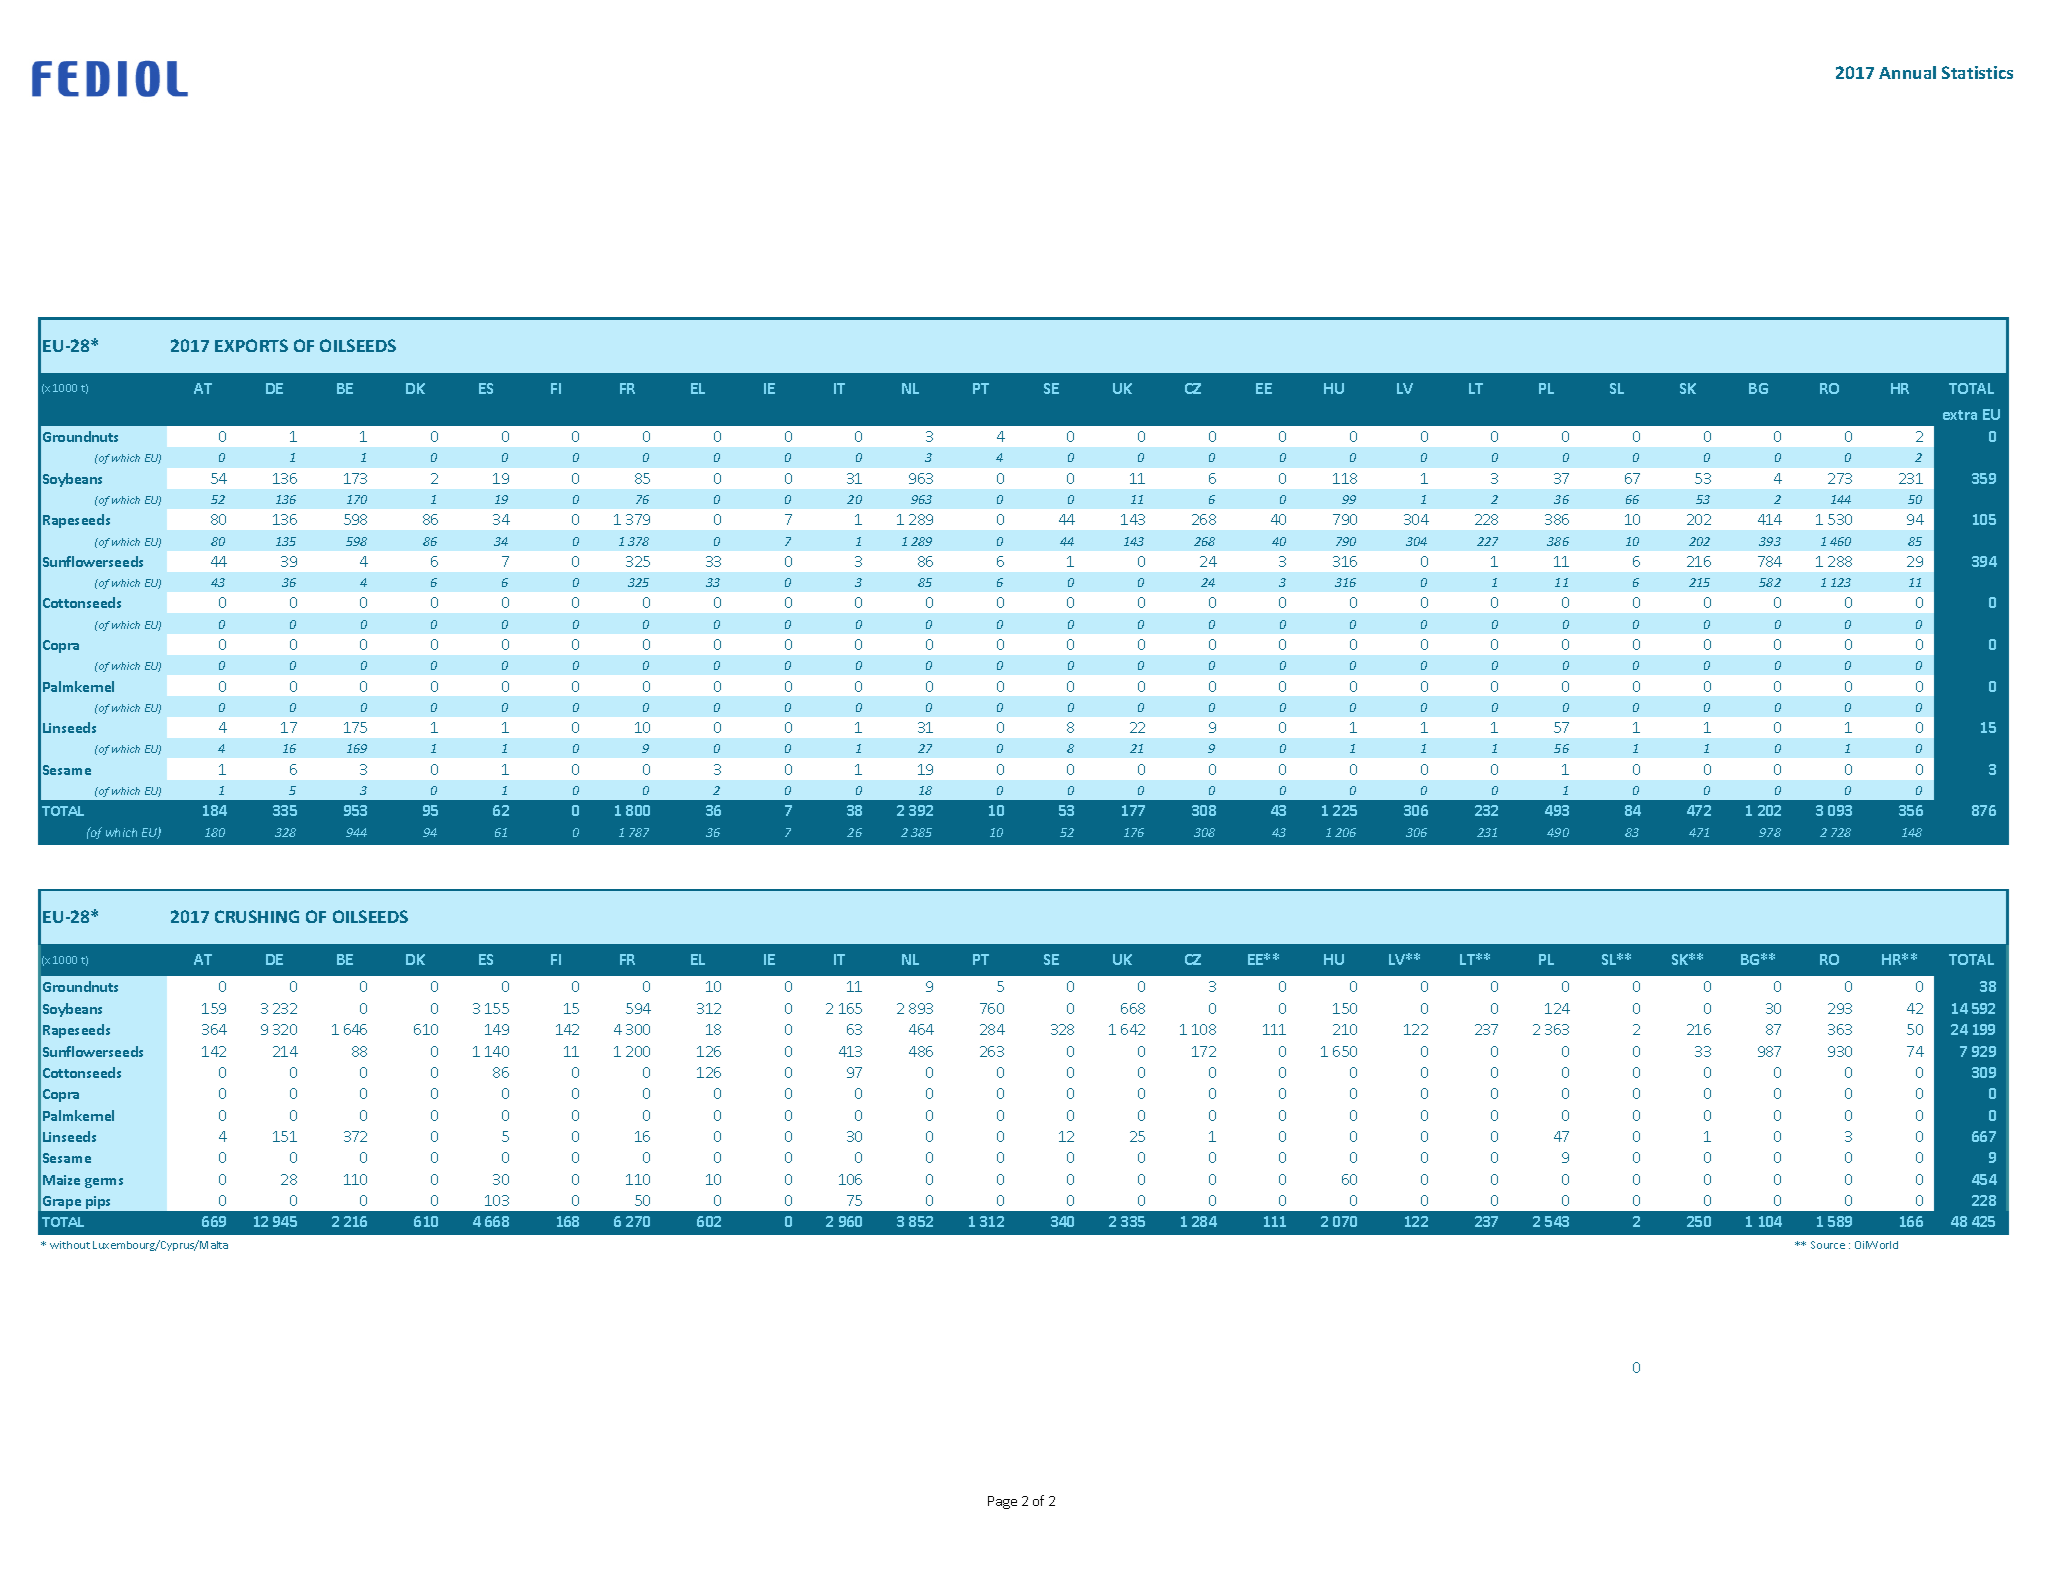  What do you see at coordinates (70, 1245) in the screenshot?
I see `without` at bounding box center [70, 1245].
